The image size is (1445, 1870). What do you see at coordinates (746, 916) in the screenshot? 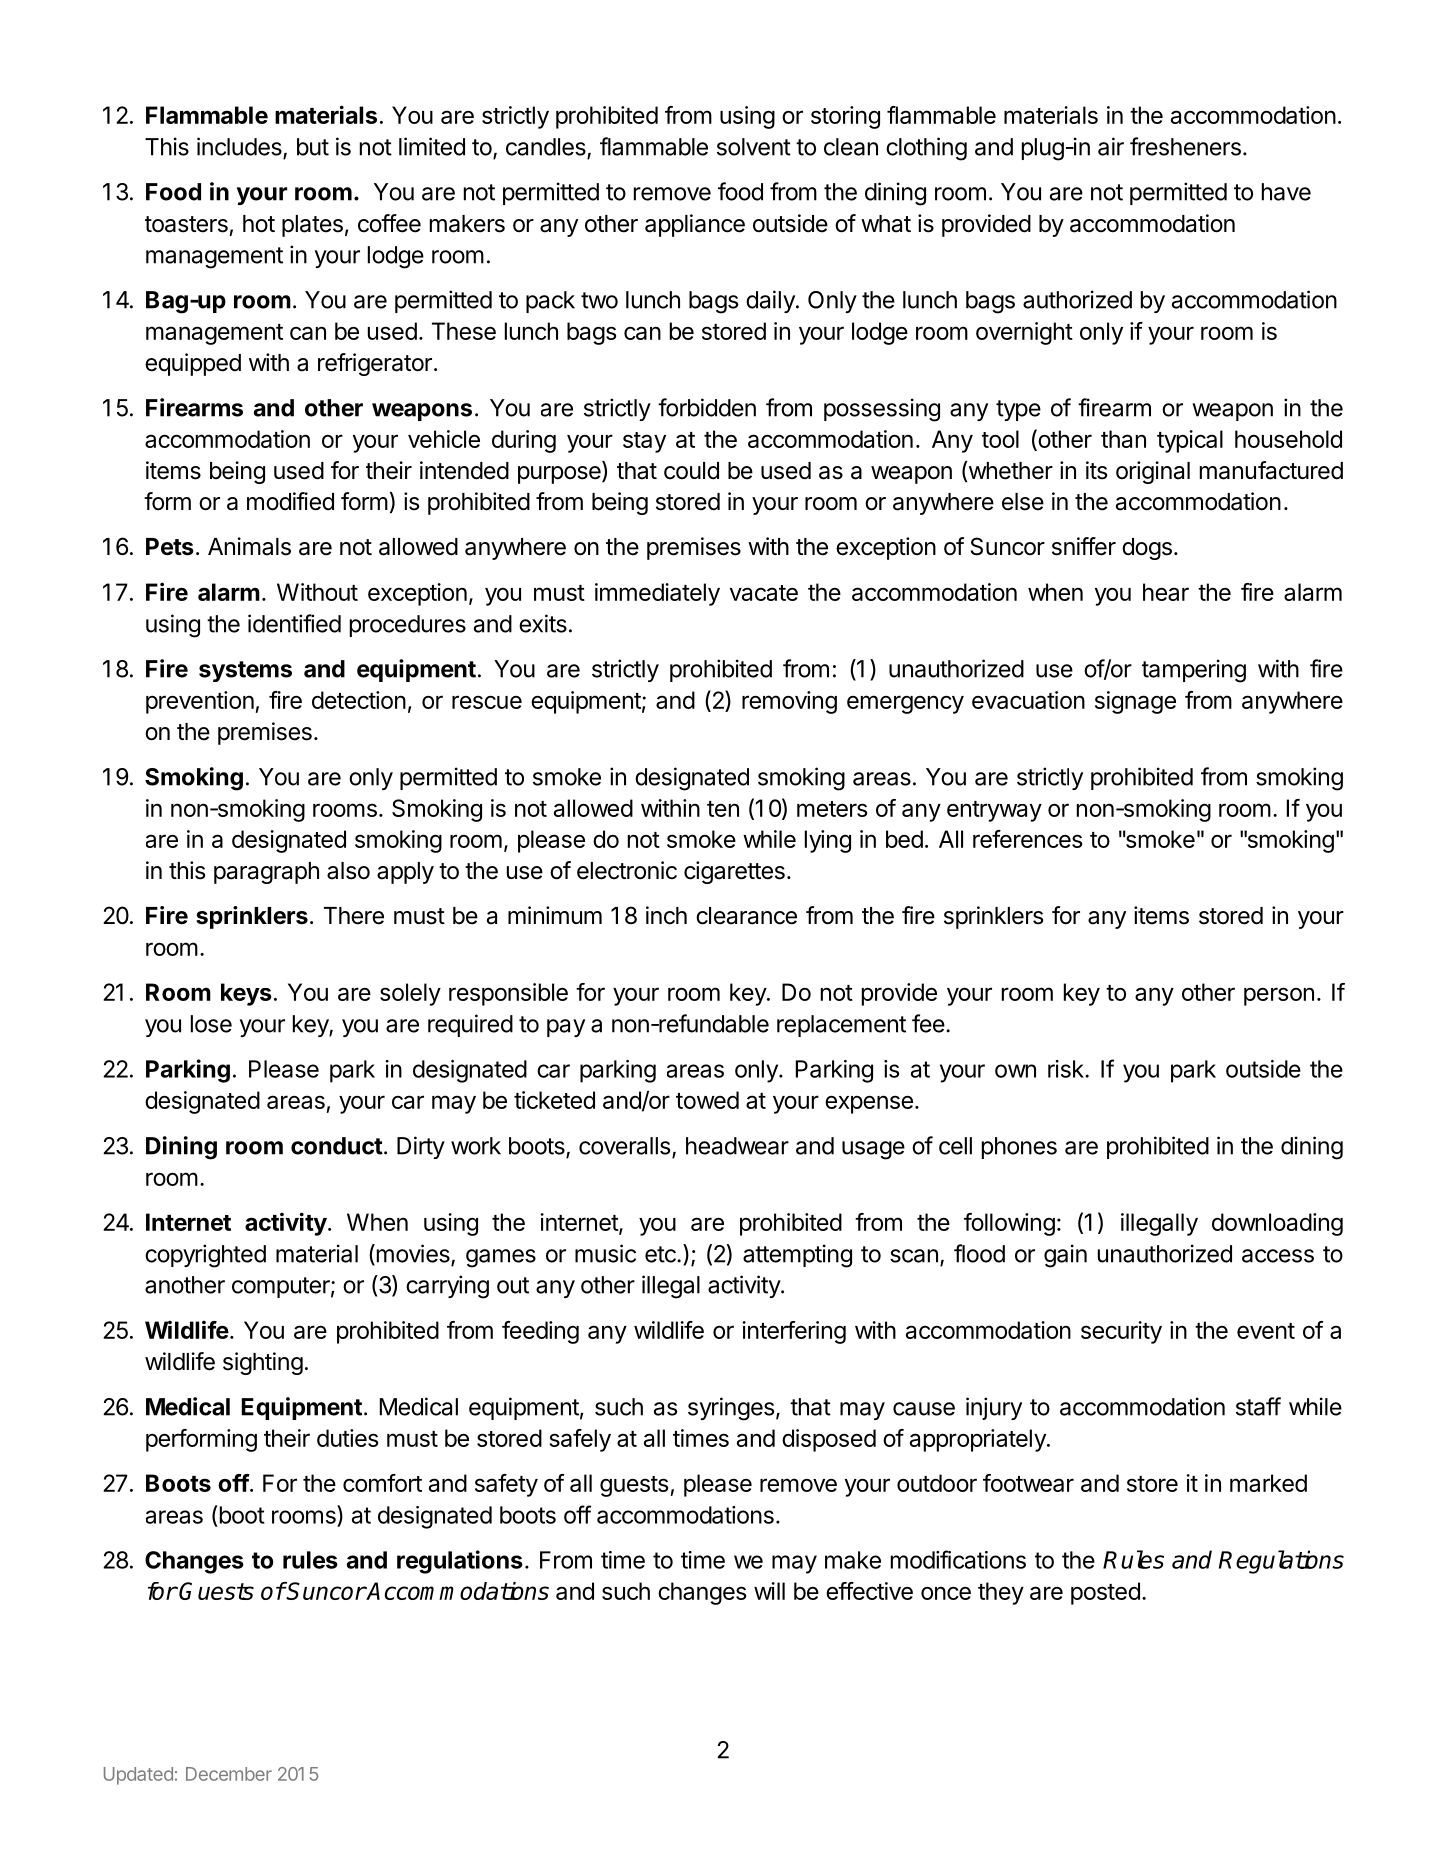
I see `clearance` at bounding box center [746, 916].
